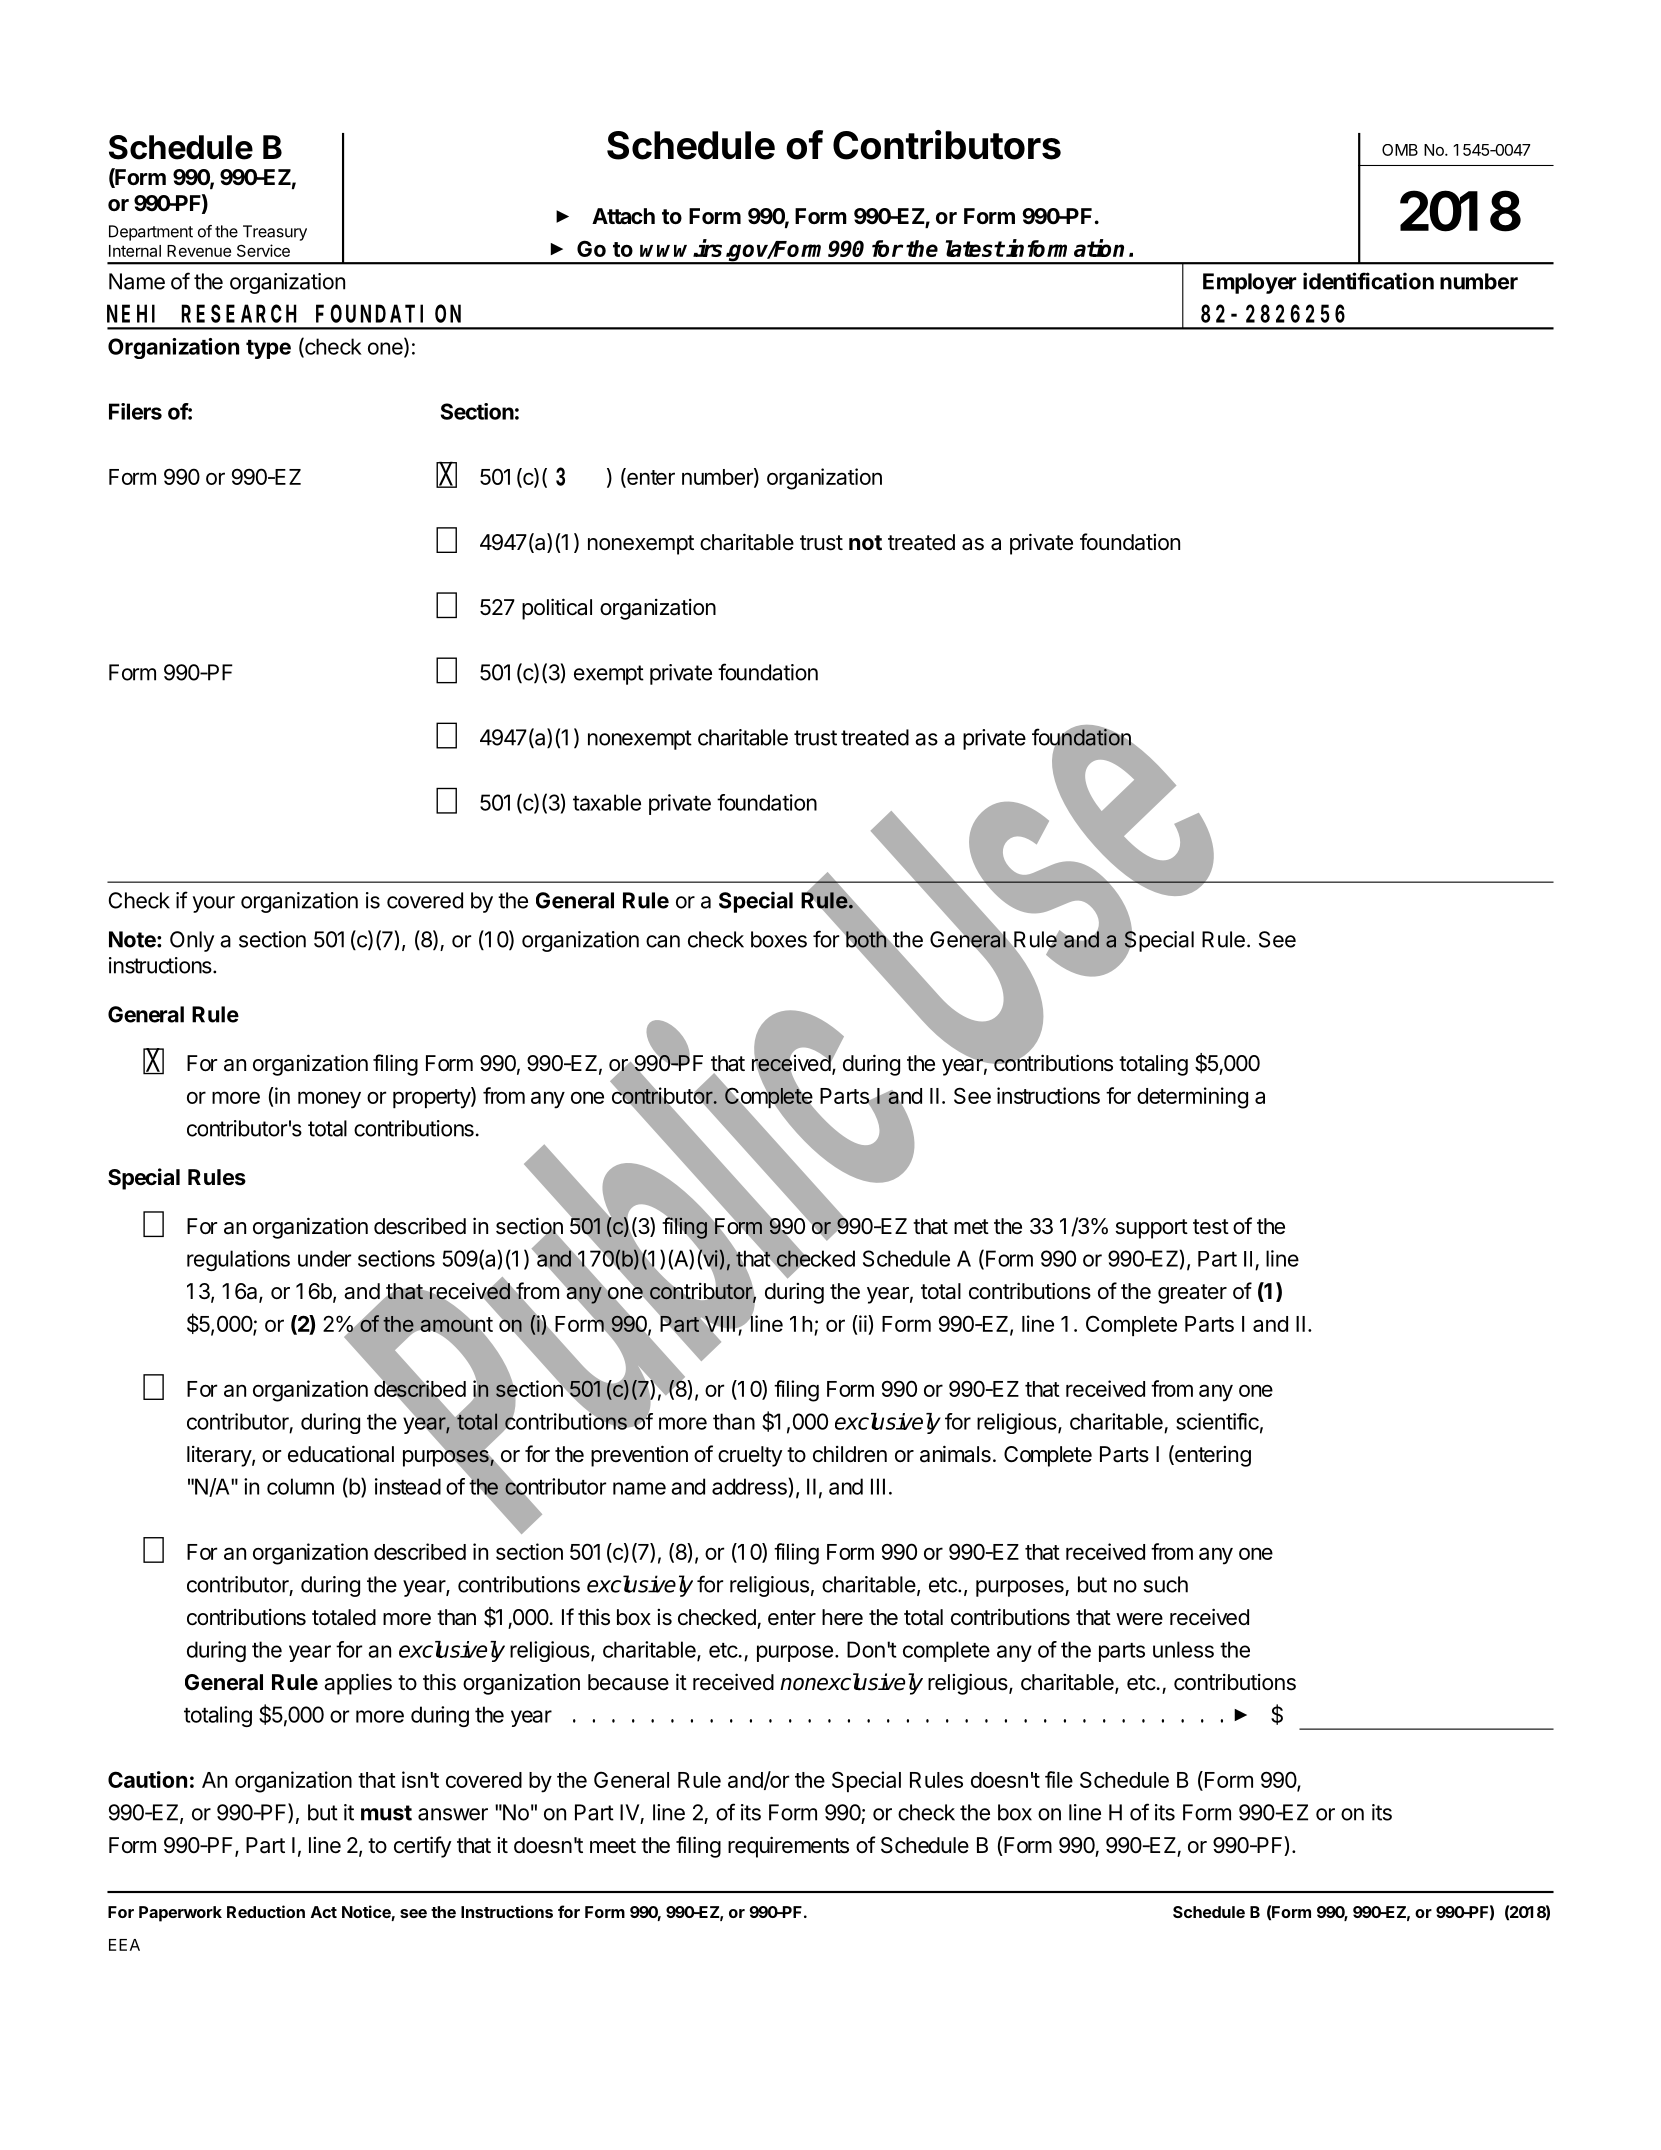 This screenshot has height=2150, width=1661. I want to click on Employer, so click(1250, 283).
